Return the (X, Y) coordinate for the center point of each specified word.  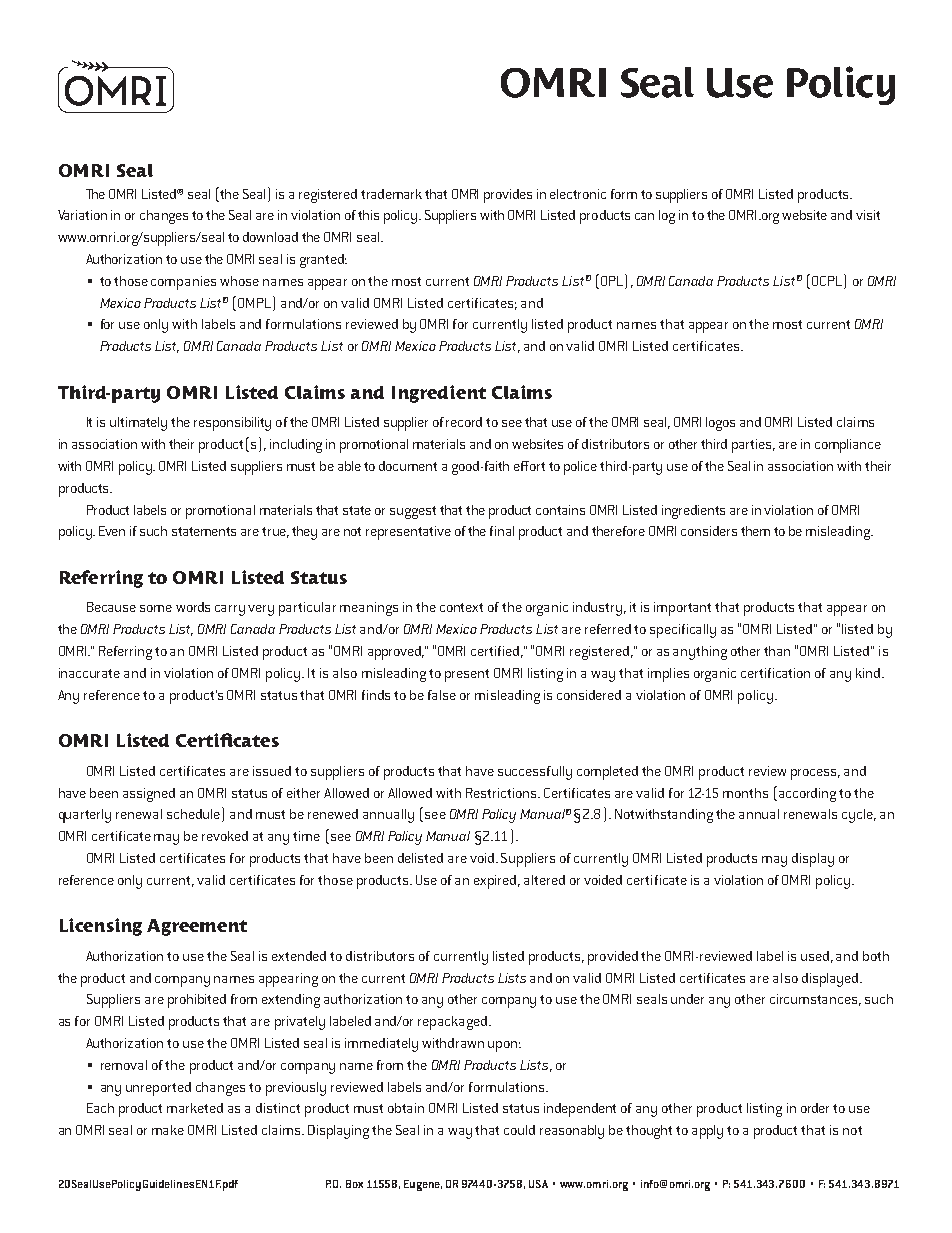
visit (868, 215)
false (442, 695)
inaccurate (89, 673)
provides (508, 196)
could (519, 1130)
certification (775, 673)
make (168, 1130)
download (270, 237)
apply (707, 1132)
